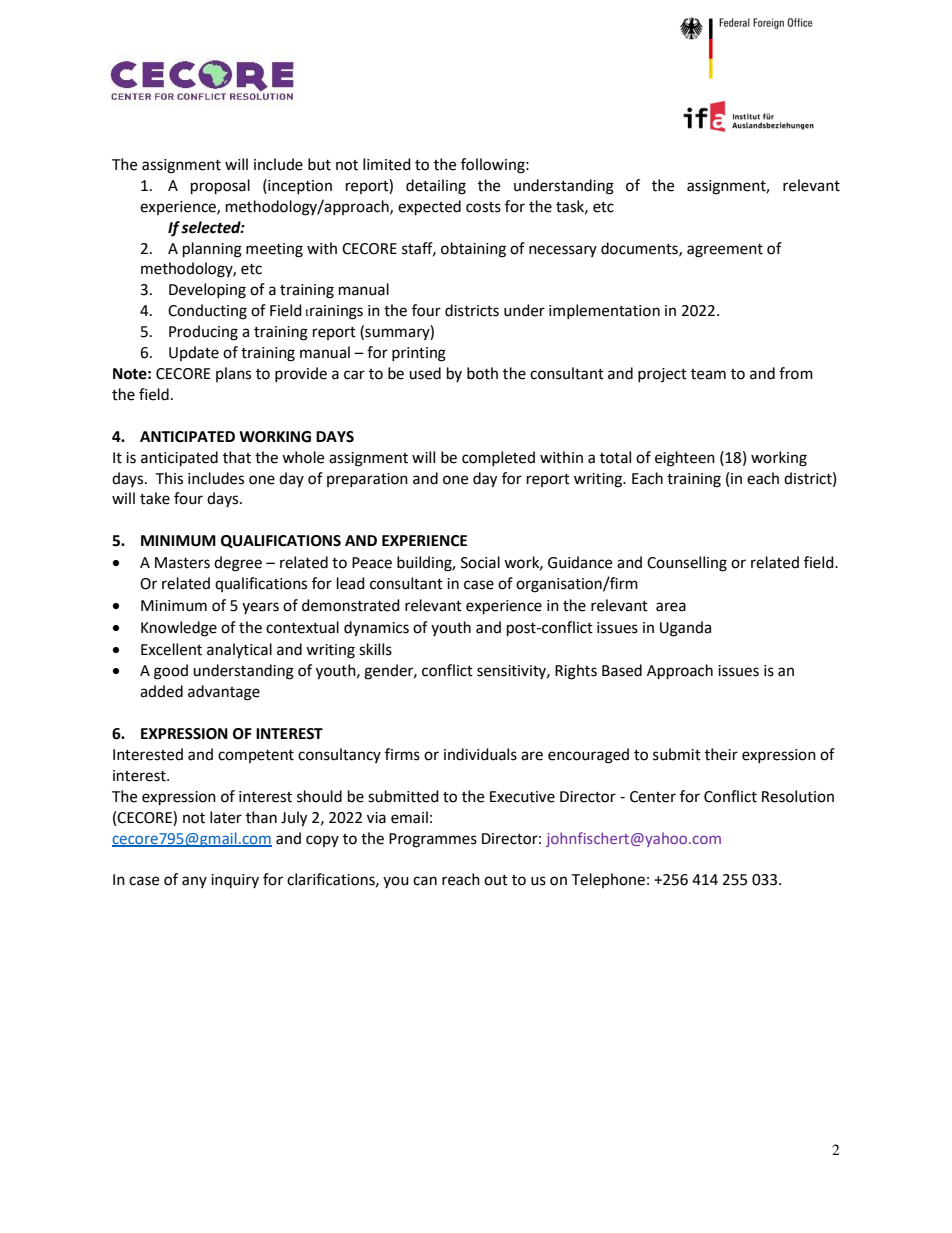 The image size is (952, 1233). Describe the element at coordinates (220, 187) in the page. I see `proposal` at that location.
